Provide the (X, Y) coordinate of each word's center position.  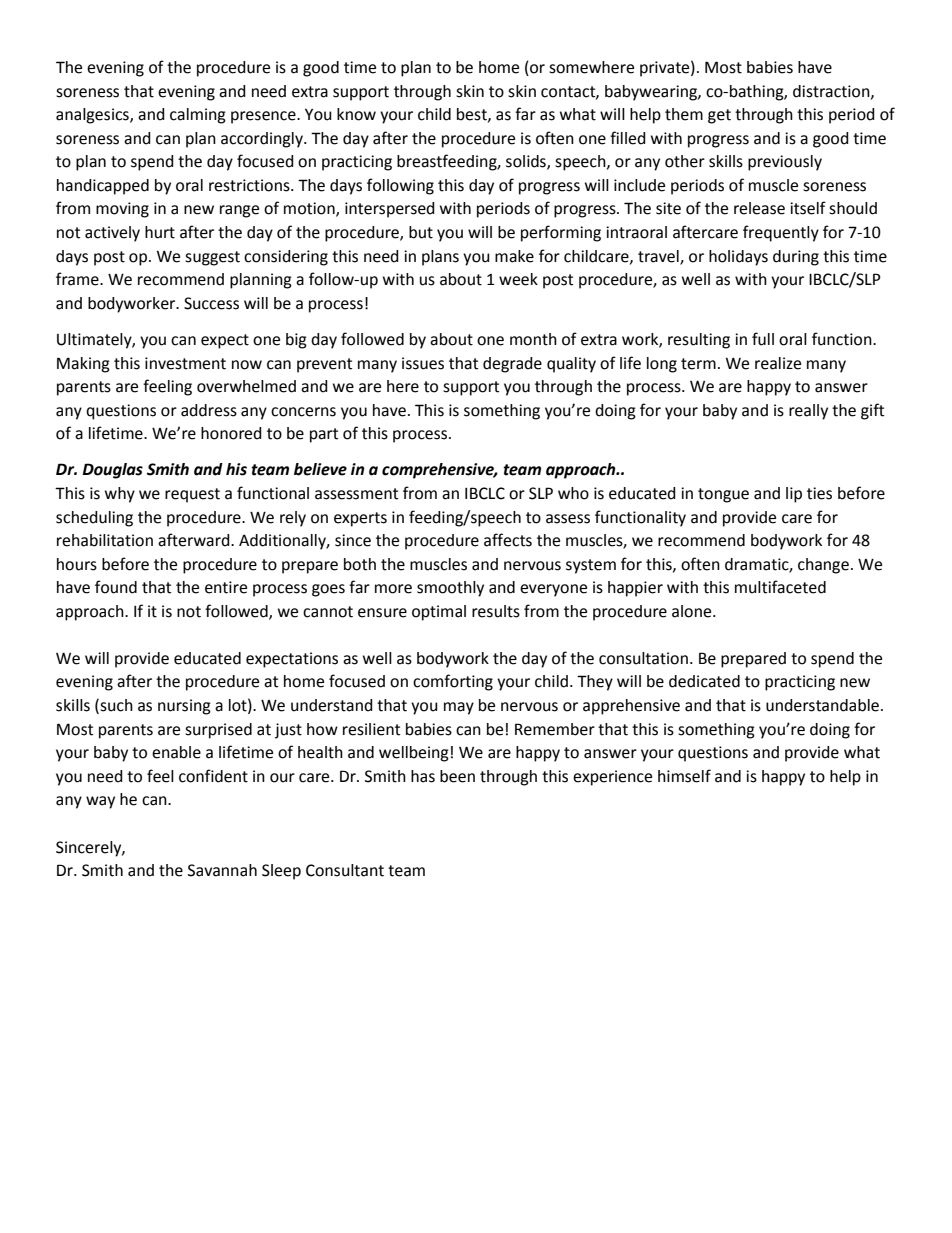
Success (211, 303)
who (573, 493)
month (533, 339)
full (763, 339)
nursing (184, 707)
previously (785, 163)
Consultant (345, 870)
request (192, 495)
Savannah (222, 870)
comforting (453, 682)
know (356, 114)
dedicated (704, 681)
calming (198, 116)
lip (794, 495)
